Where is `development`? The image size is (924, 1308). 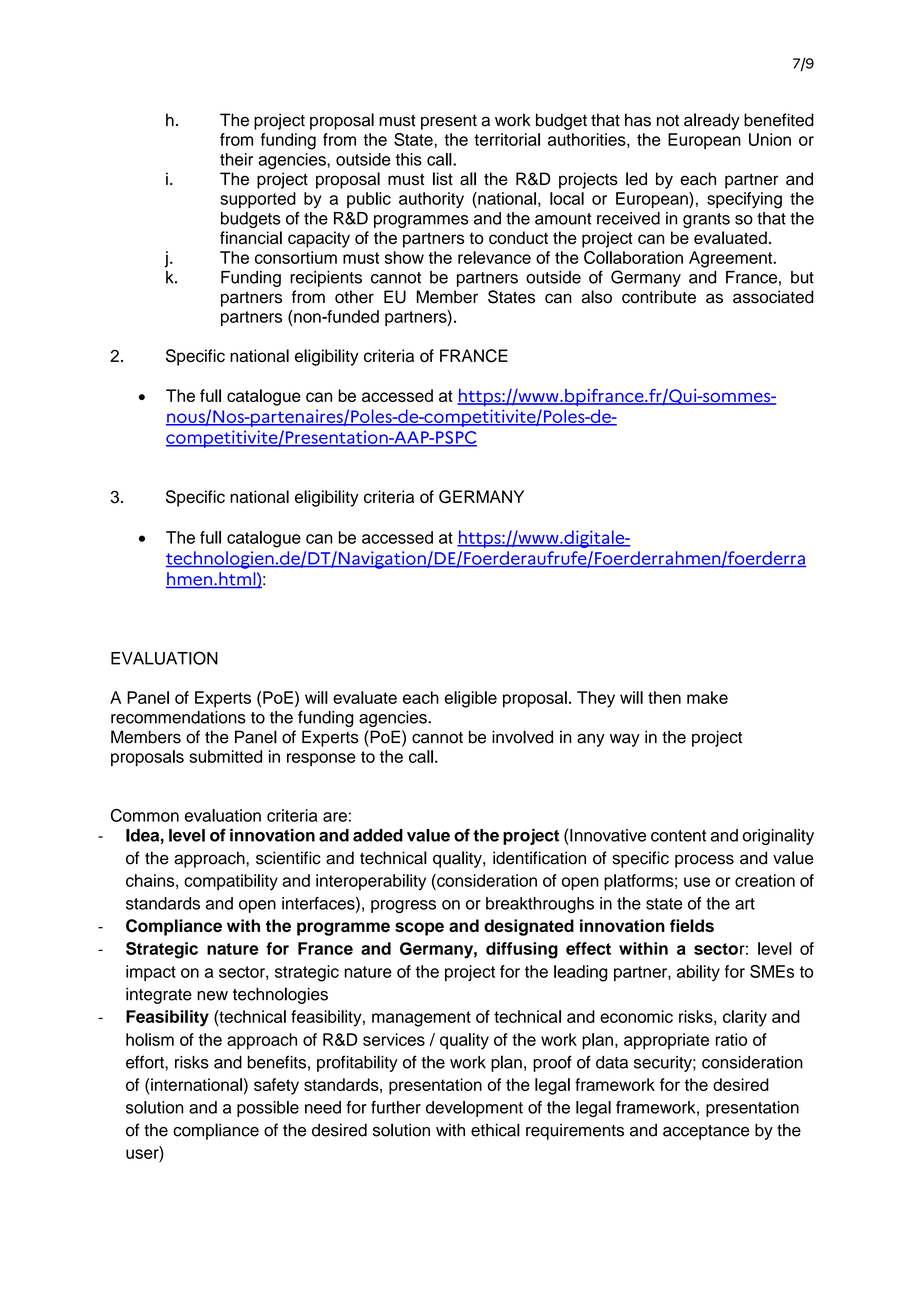
development is located at coordinates (474, 1109).
